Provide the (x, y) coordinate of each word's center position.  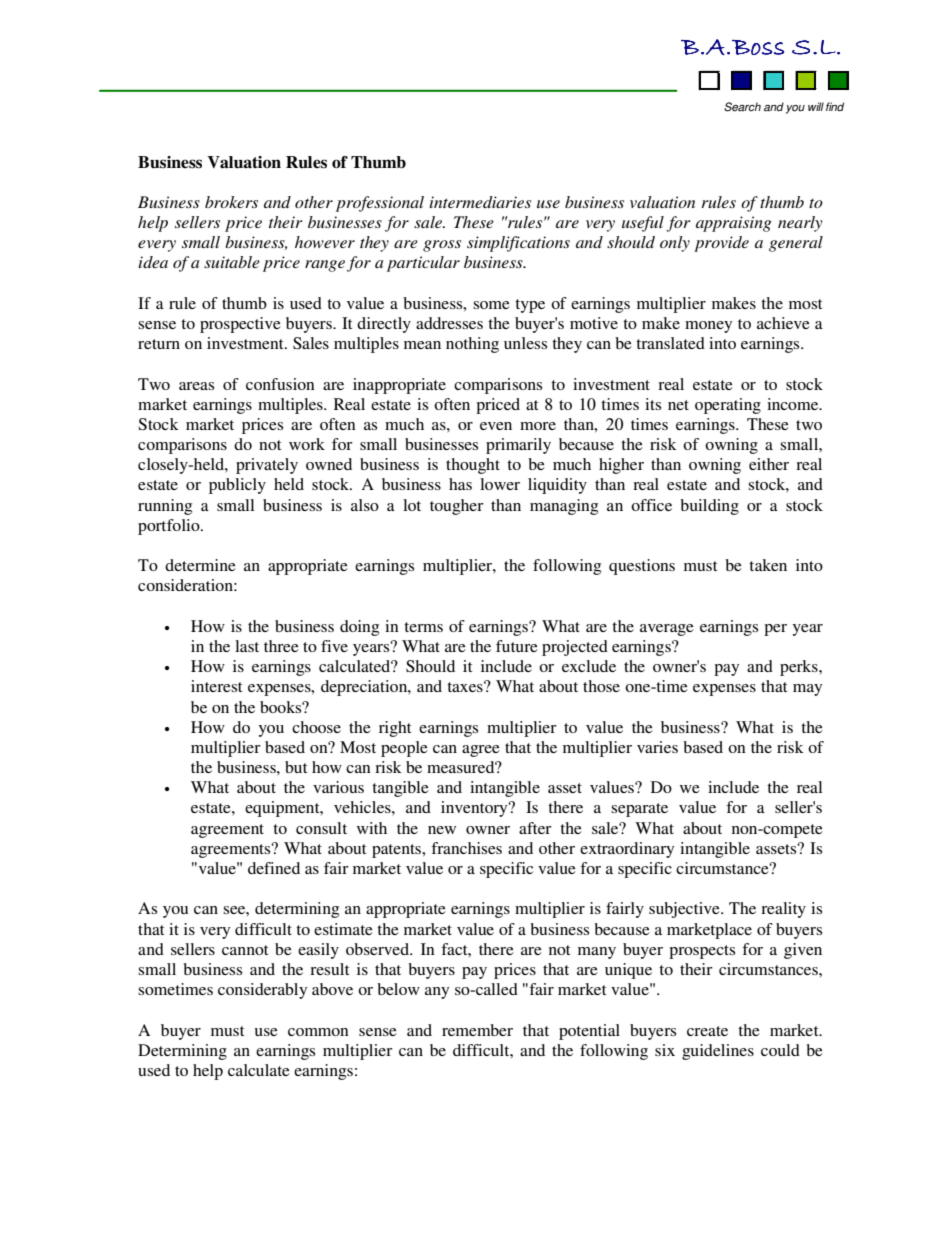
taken (768, 565)
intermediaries (480, 202)
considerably (262, 991)
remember (477, 1030)
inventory (475, 809)
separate (639, 810)
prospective (240, 325)
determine (200, 565)
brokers (231, 202)
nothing (472, 345)
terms (423, 627)
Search (742, 107)
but (296, 767)
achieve (783, 323)
